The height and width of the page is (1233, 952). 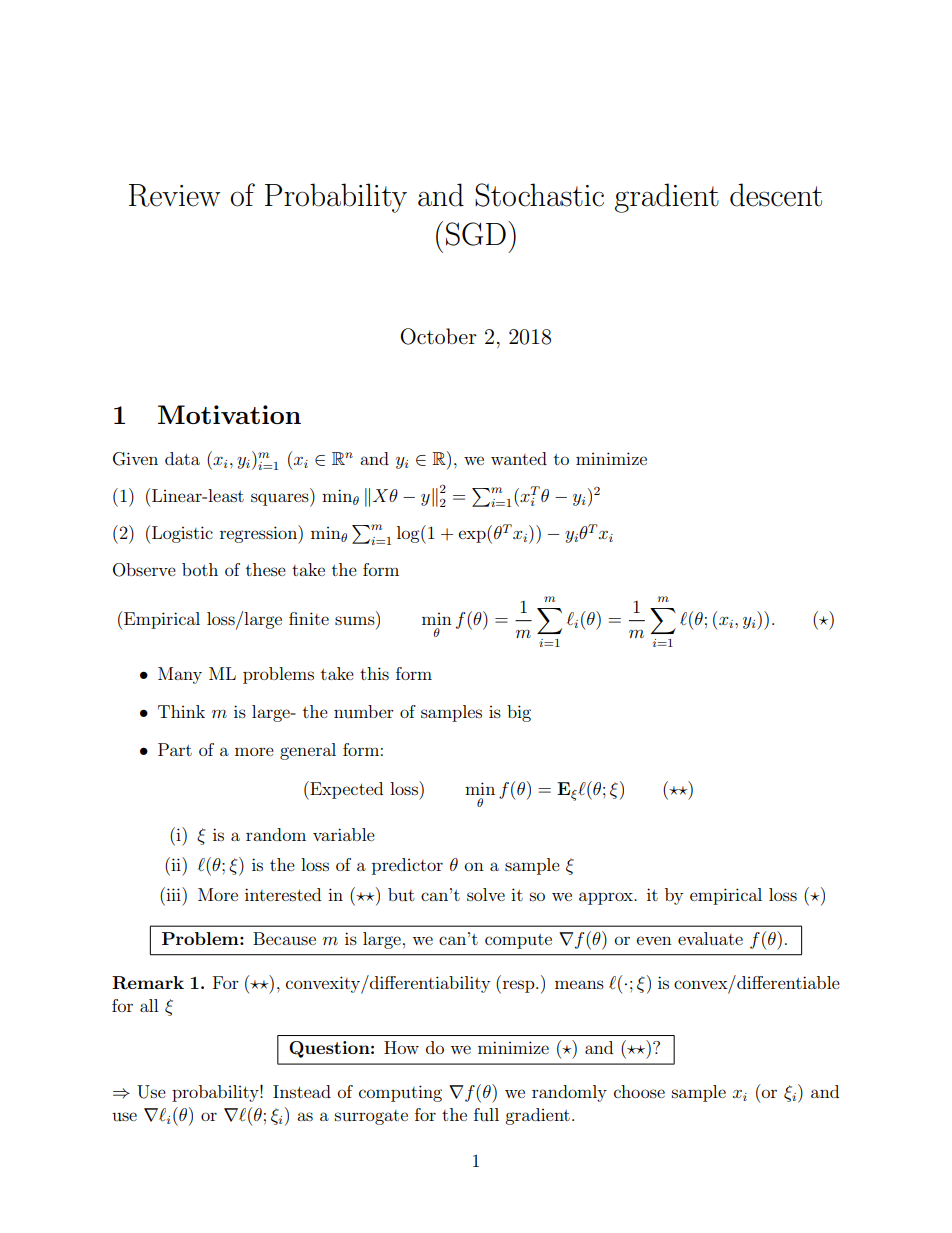 I want to click on approx, so click(x=607, y=898).
